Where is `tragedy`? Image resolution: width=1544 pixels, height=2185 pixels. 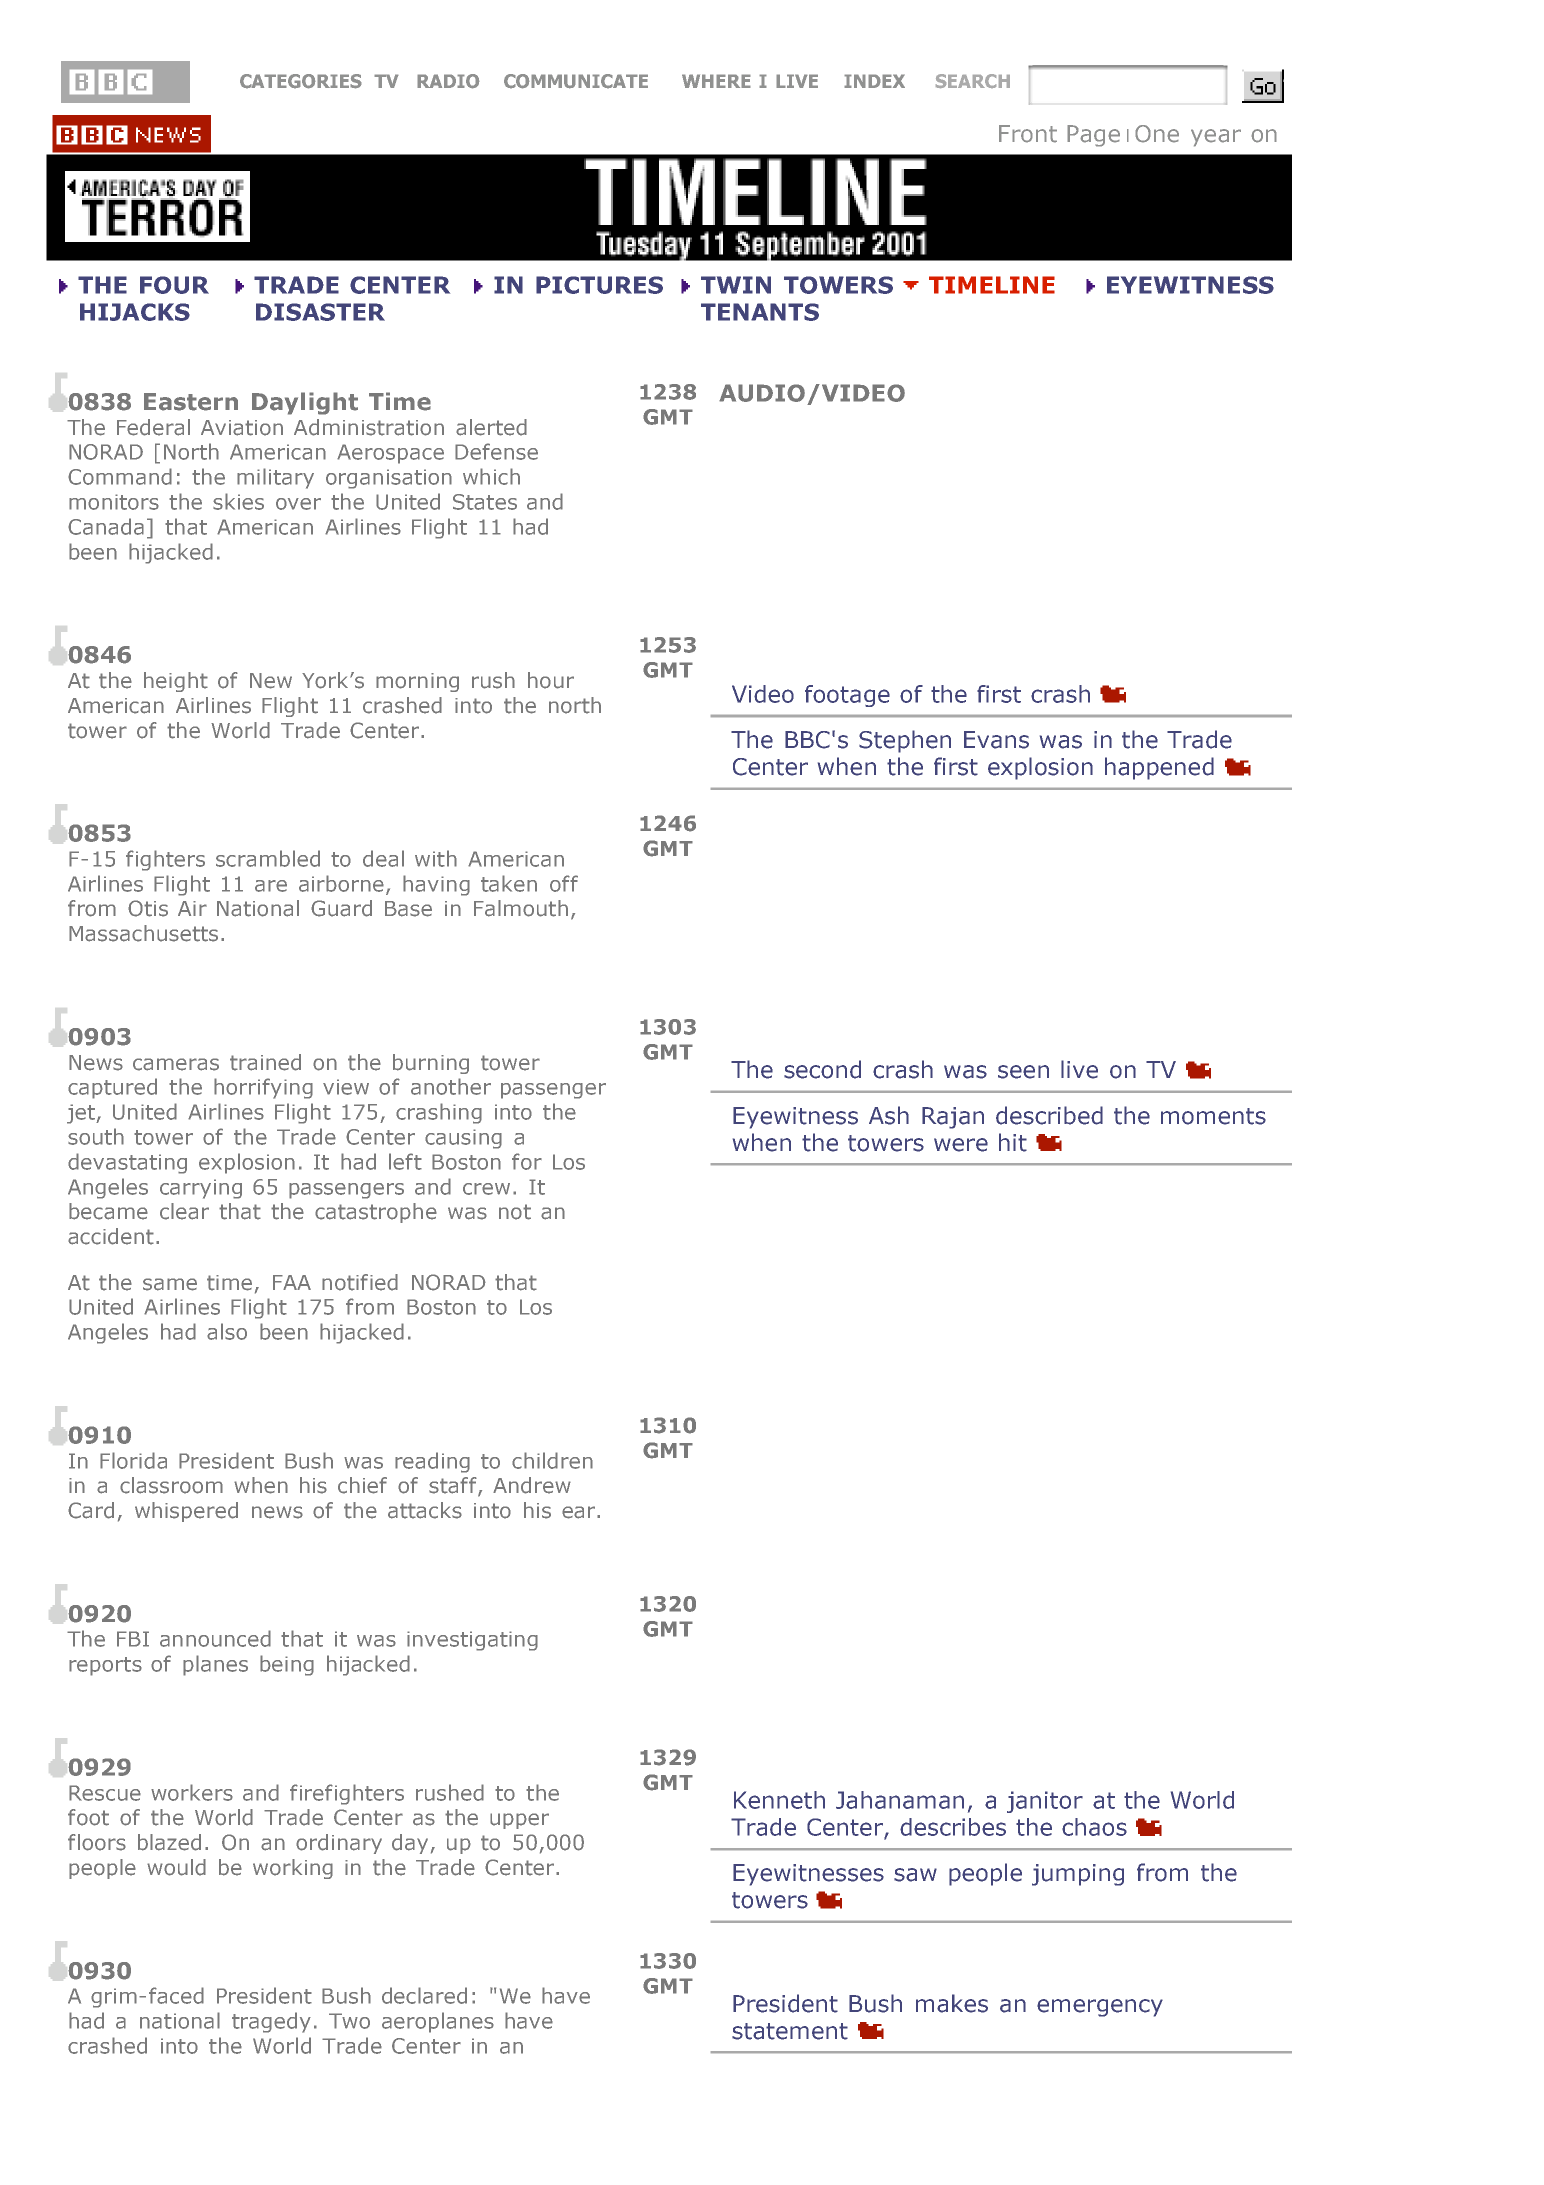 tragedy is located at coordinates (271, 2022).
